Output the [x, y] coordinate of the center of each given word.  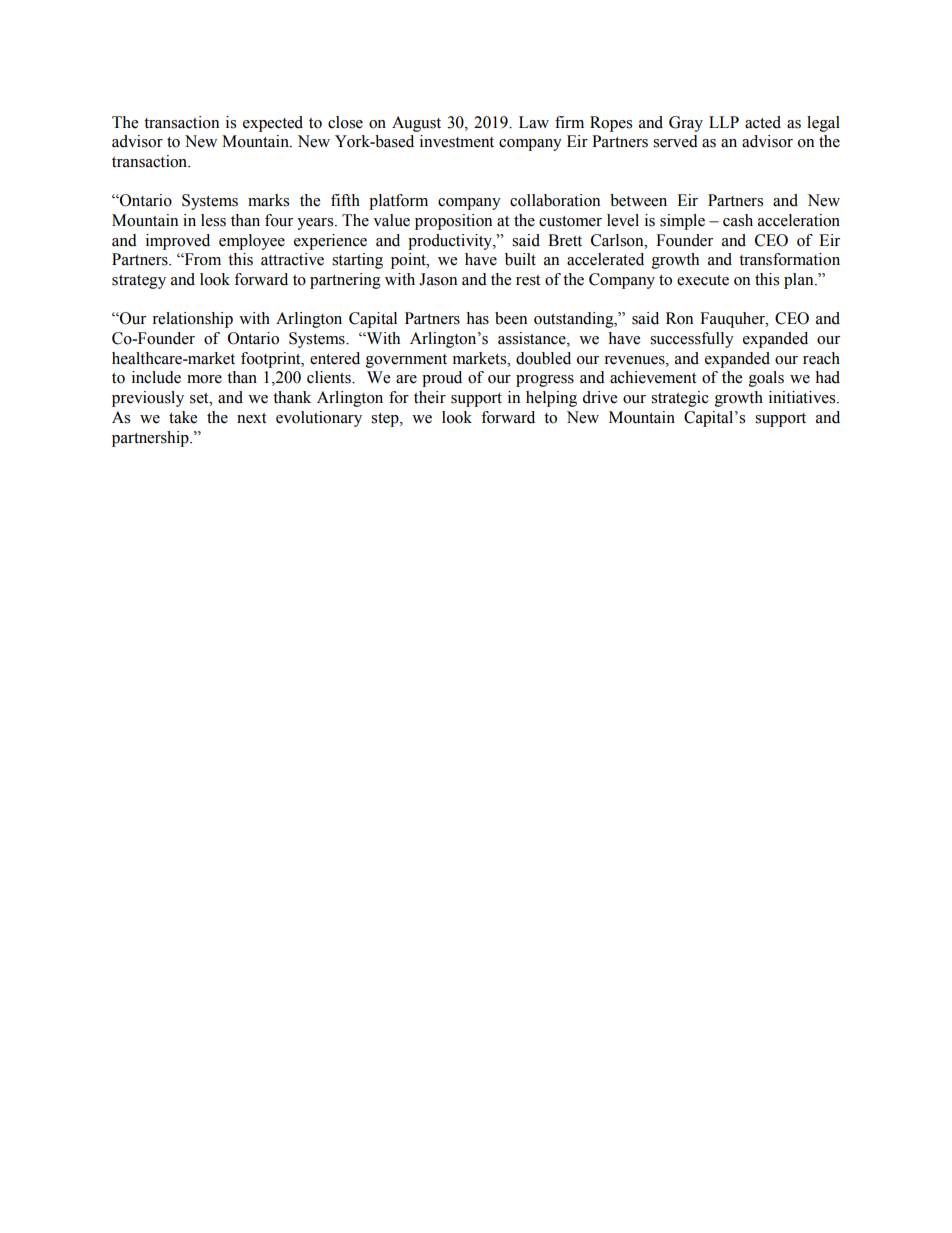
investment [457, 141]
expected [273, 124]
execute [703, 280]
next [251, 418]
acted [763, 122]
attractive [292, 259]
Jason [438, 279]
